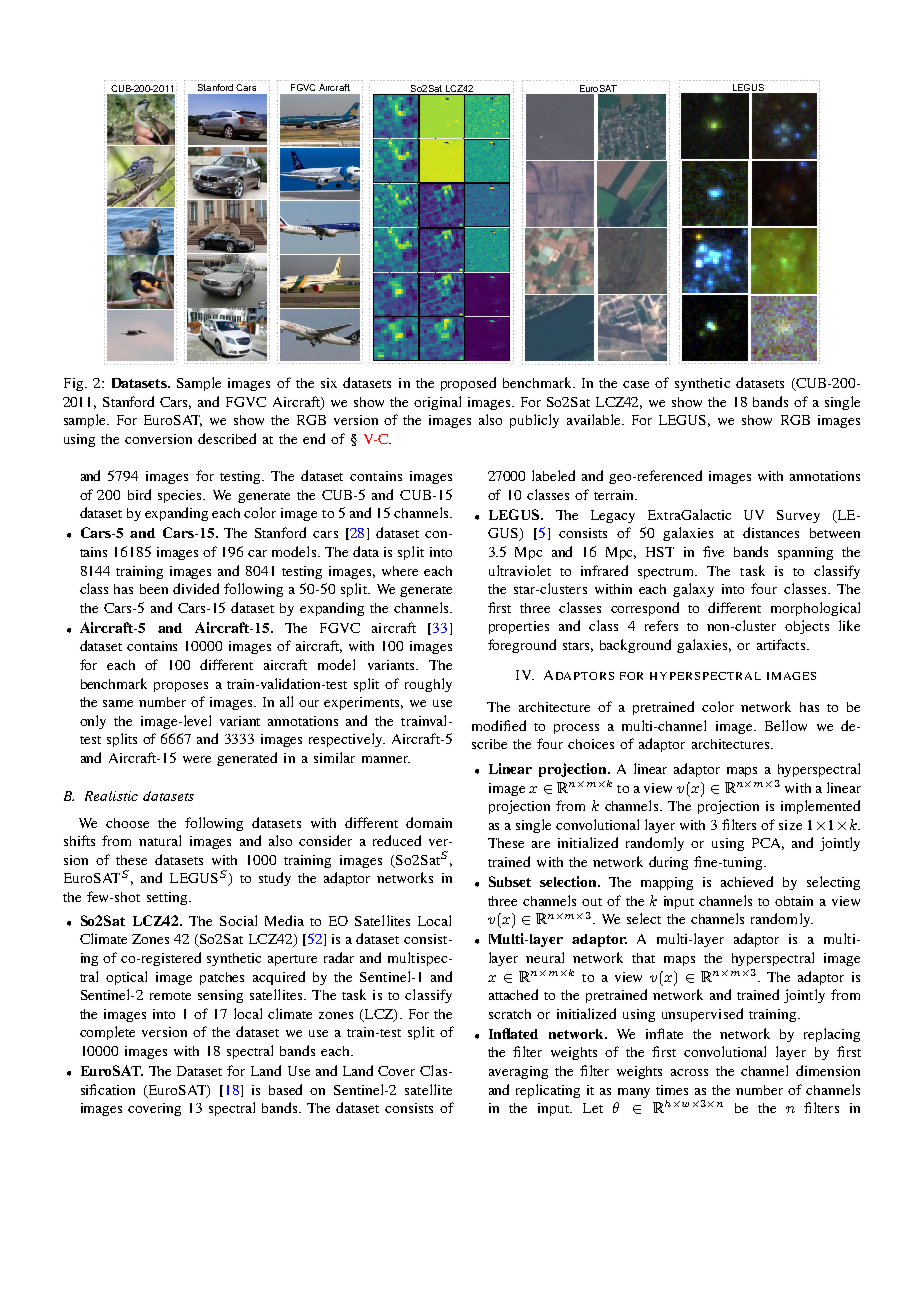  What do you see at coordinates (75, 384) in the document?
I see `Fig` at bounding box center [75, 384].
